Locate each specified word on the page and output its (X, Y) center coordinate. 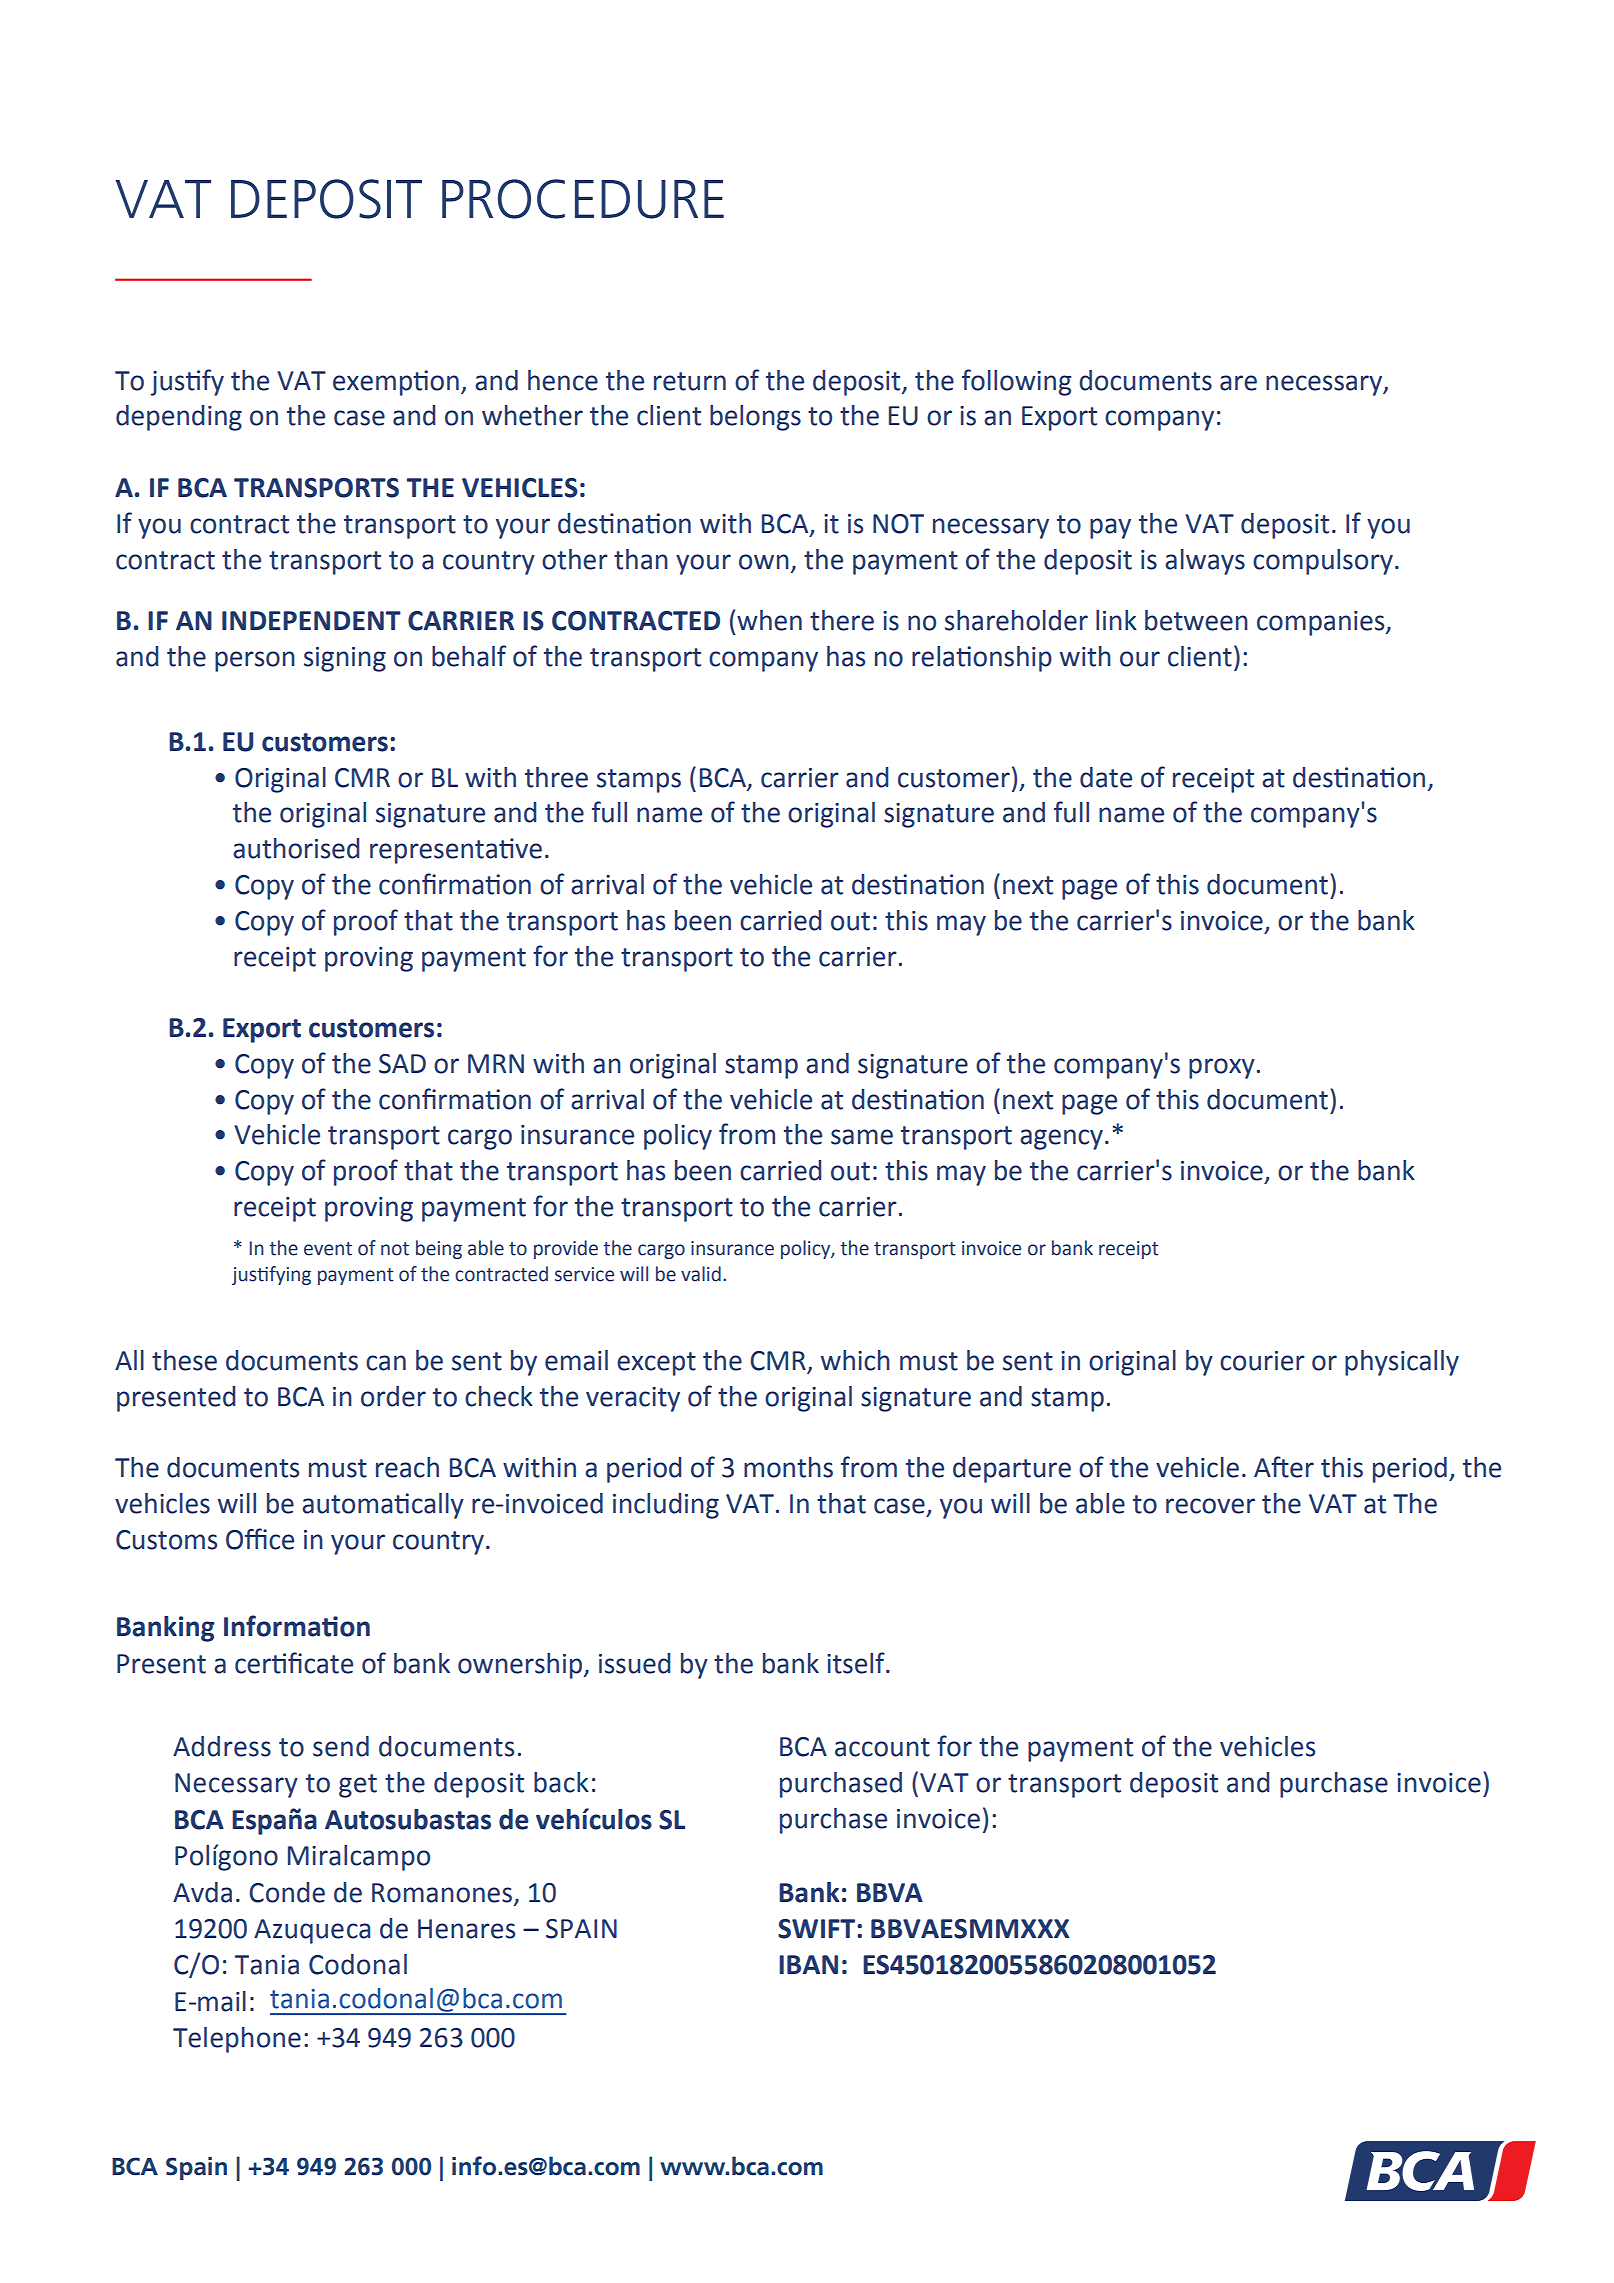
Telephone (237, 2040)
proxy (1222, 1068)
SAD (402, 1064)
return (690, 381)
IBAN (808, 1964)
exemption (396, 383)
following (1016, 382)
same (862, 1137)
